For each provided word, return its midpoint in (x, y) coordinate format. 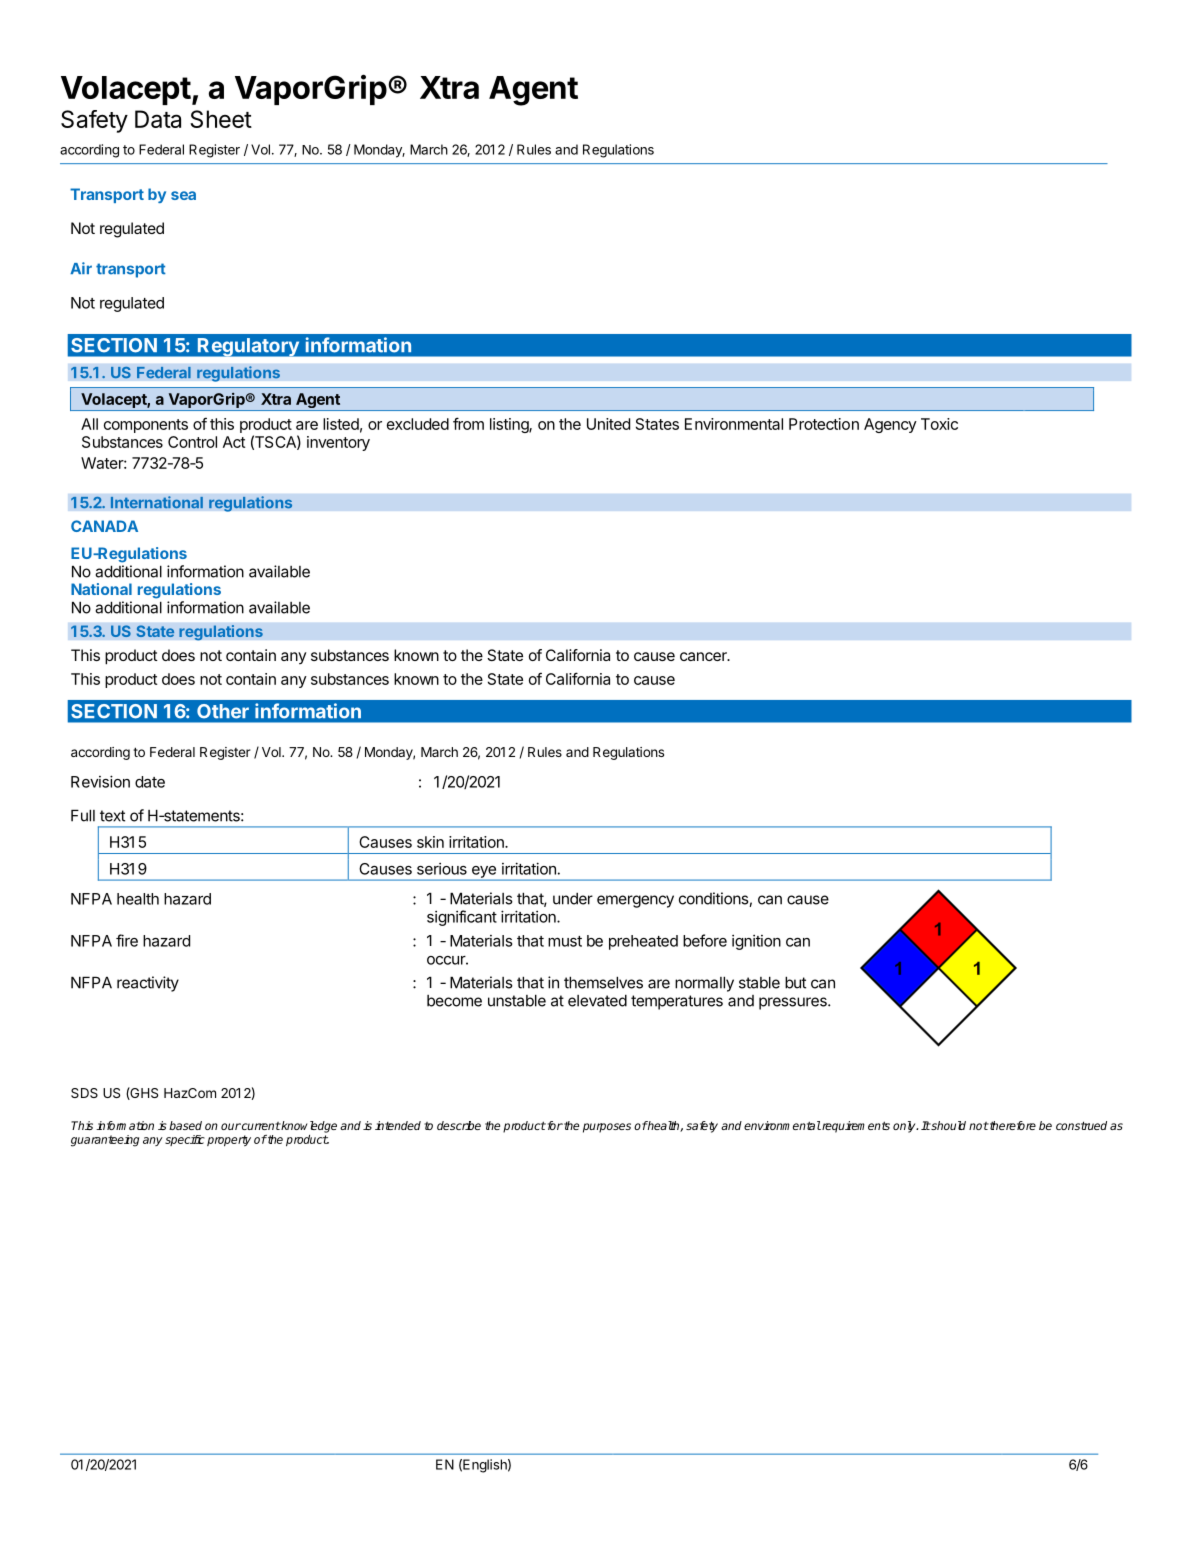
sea (183, 195)
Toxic (939, 424)
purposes (607, 1128)
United (608, 424)
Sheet (221, 119)
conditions (714, 898)
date (150, 782)
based (185, 1125)
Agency (890, 425)
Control (192, 442)
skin (430, 842)
